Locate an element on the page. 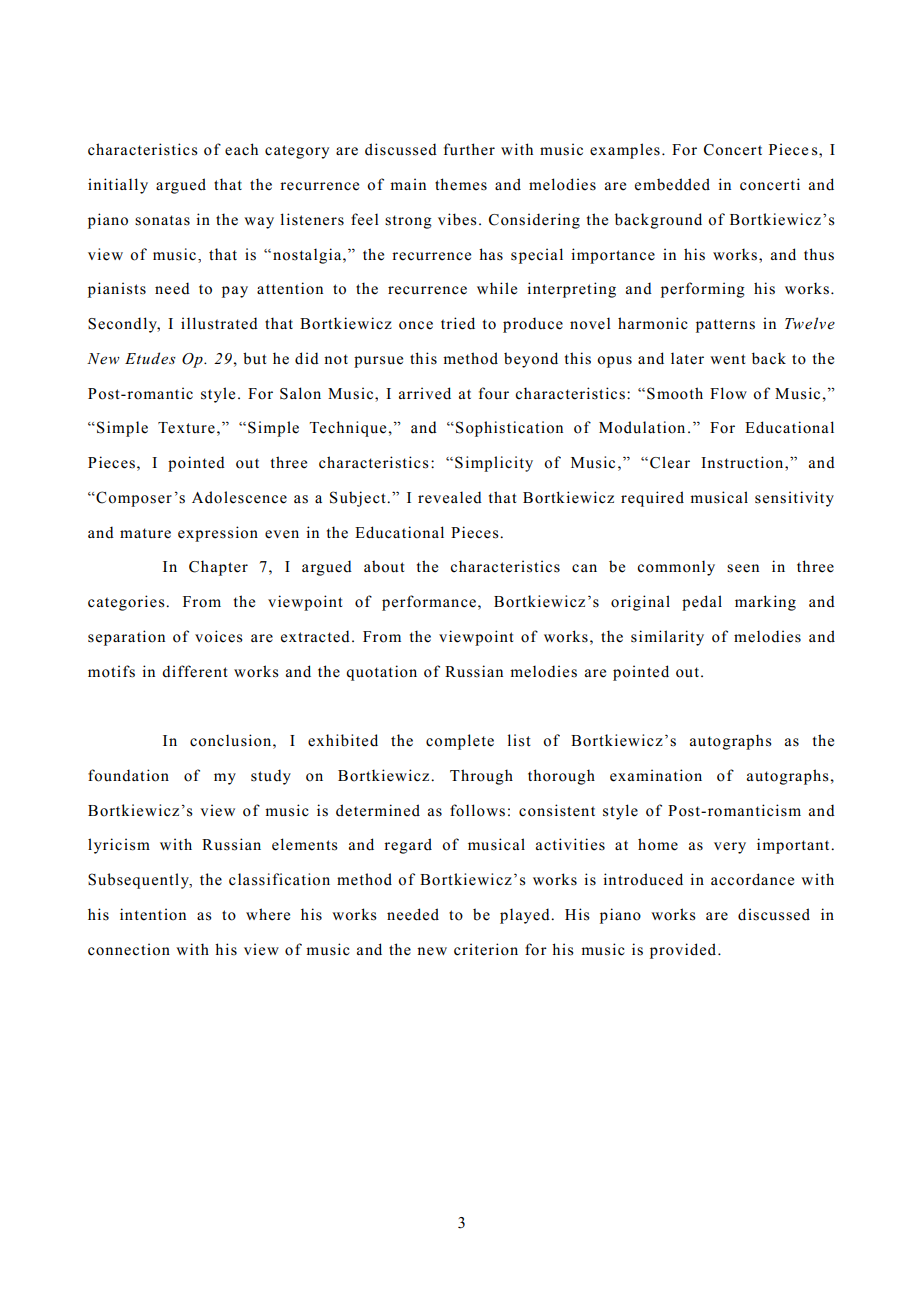 The width and height of the page is (924, 1309). about is located at coordinates (384, 566).
